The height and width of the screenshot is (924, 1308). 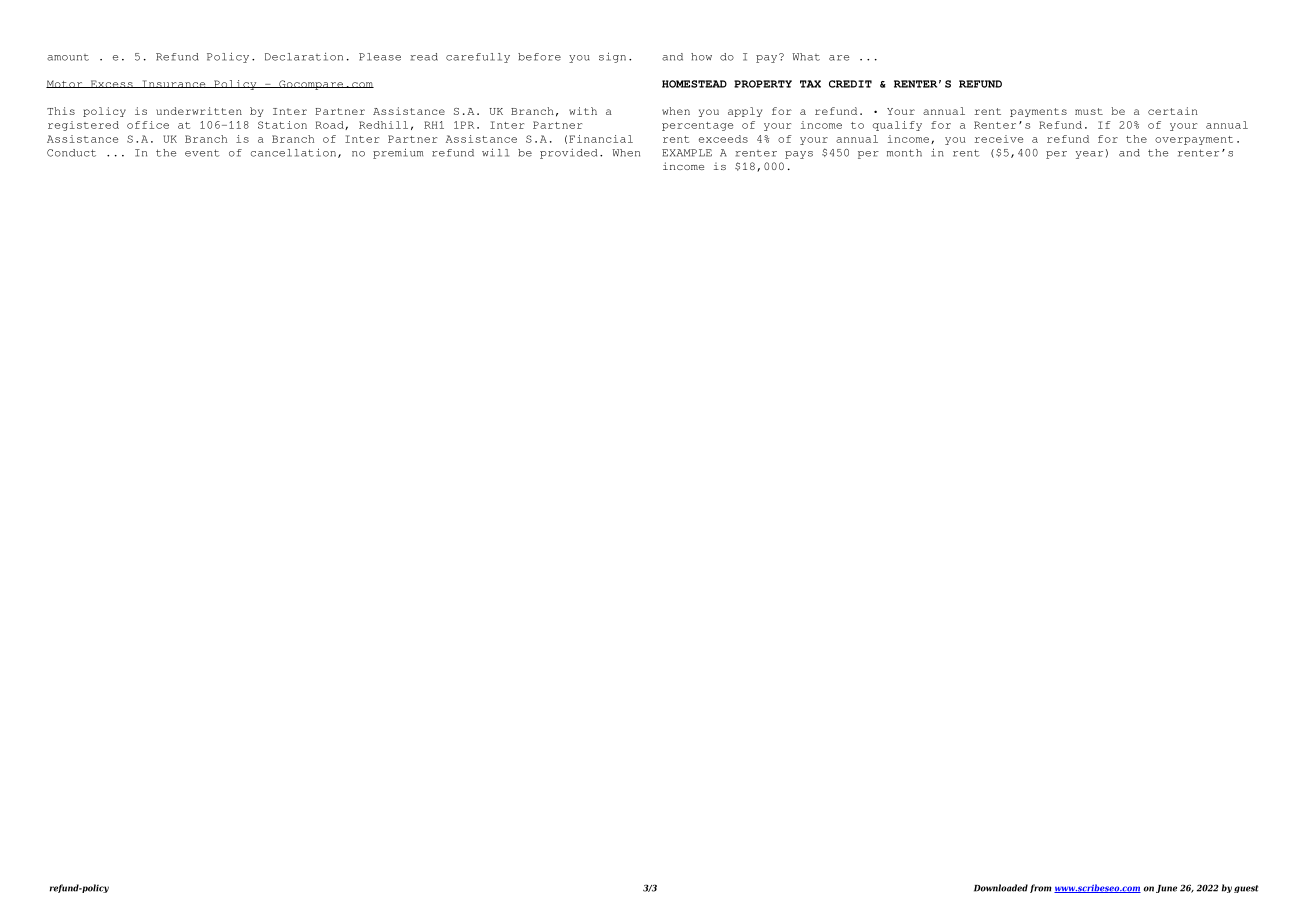 What do you see at coordinates (1089, 155) in the screenshot?
I see `year` at bounding box center [1089, 155].
